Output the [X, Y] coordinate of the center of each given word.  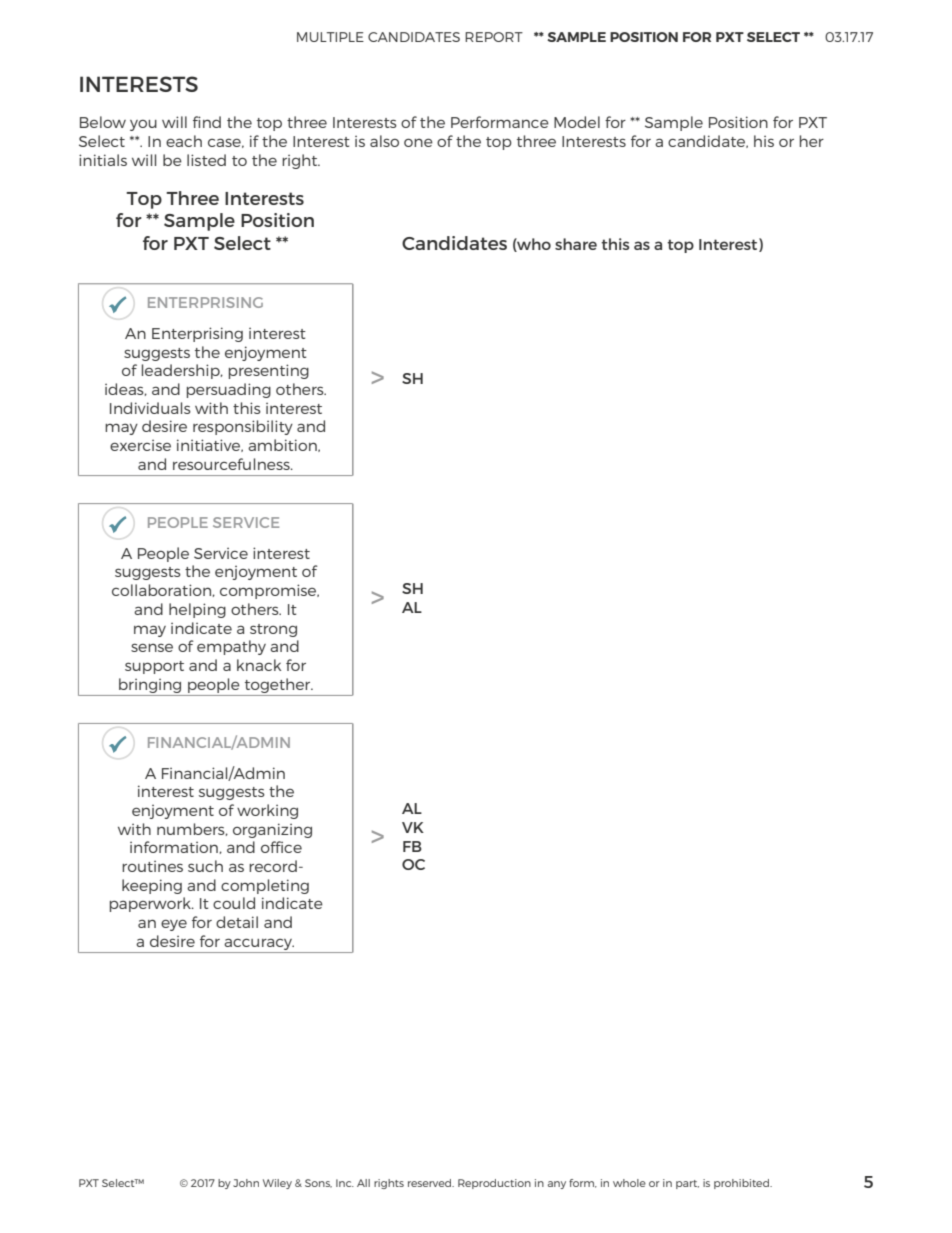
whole [629, 1183]
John [246, 1183]
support [154, 667]
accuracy [259, 944]
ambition [283, 445]
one [418, 142]
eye [174, 925]
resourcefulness [232, 464]
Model [577, 122]
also [384, 141]
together [279, 685]
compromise [269, 591]
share [576, 244]
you [143, 125]
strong [273, 630]
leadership [182, 371]
